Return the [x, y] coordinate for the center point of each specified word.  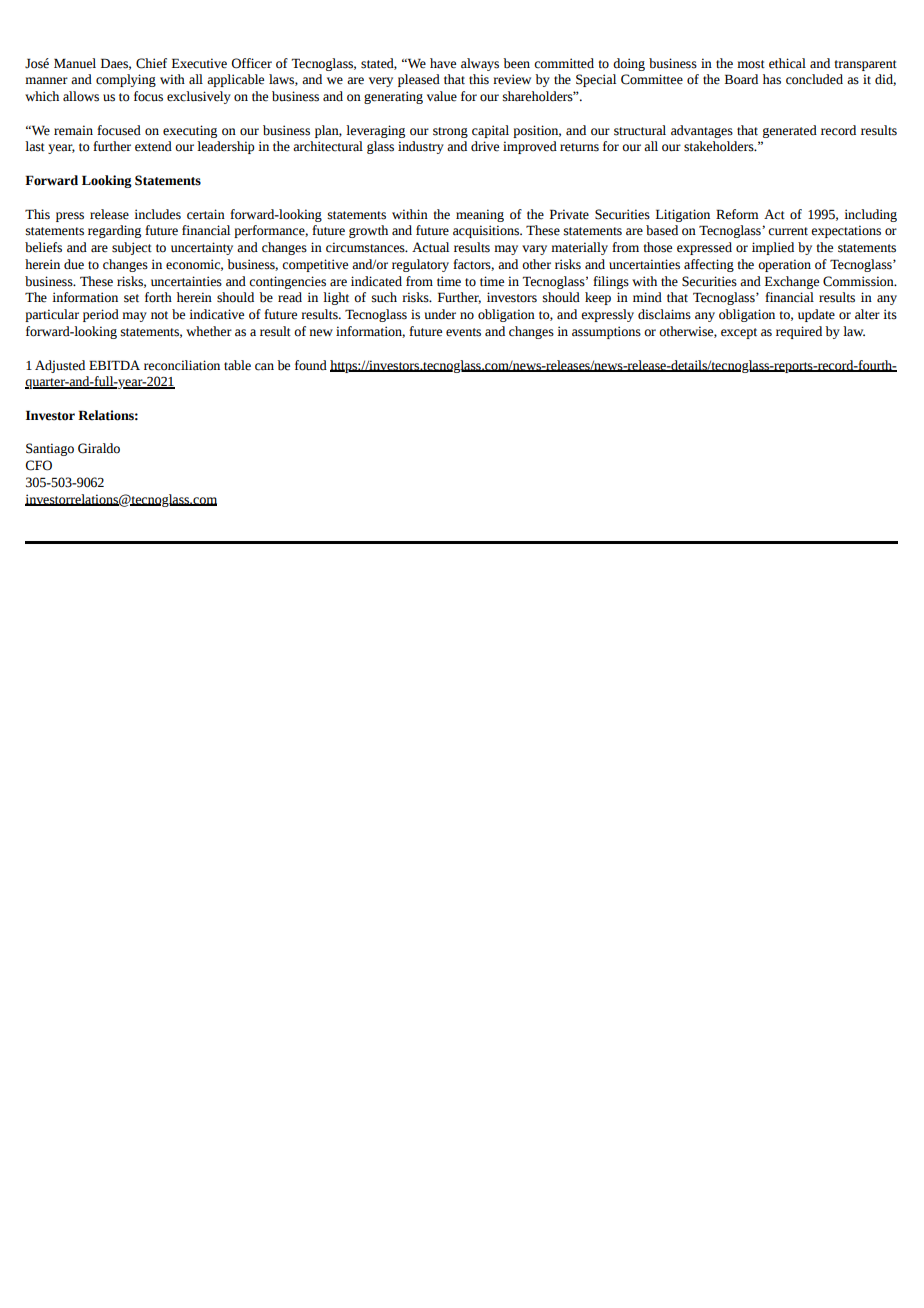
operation [784, 265]
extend [153, 146]
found [311, 365]
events [463, 332]
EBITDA [114, 365]
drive [485, 146]
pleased [419, 80]
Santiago [50, 449]
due [74, 264]
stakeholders [720, 146]
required [799, 332]
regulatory [420, 265]
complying [126, 80]
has [772, 79]
